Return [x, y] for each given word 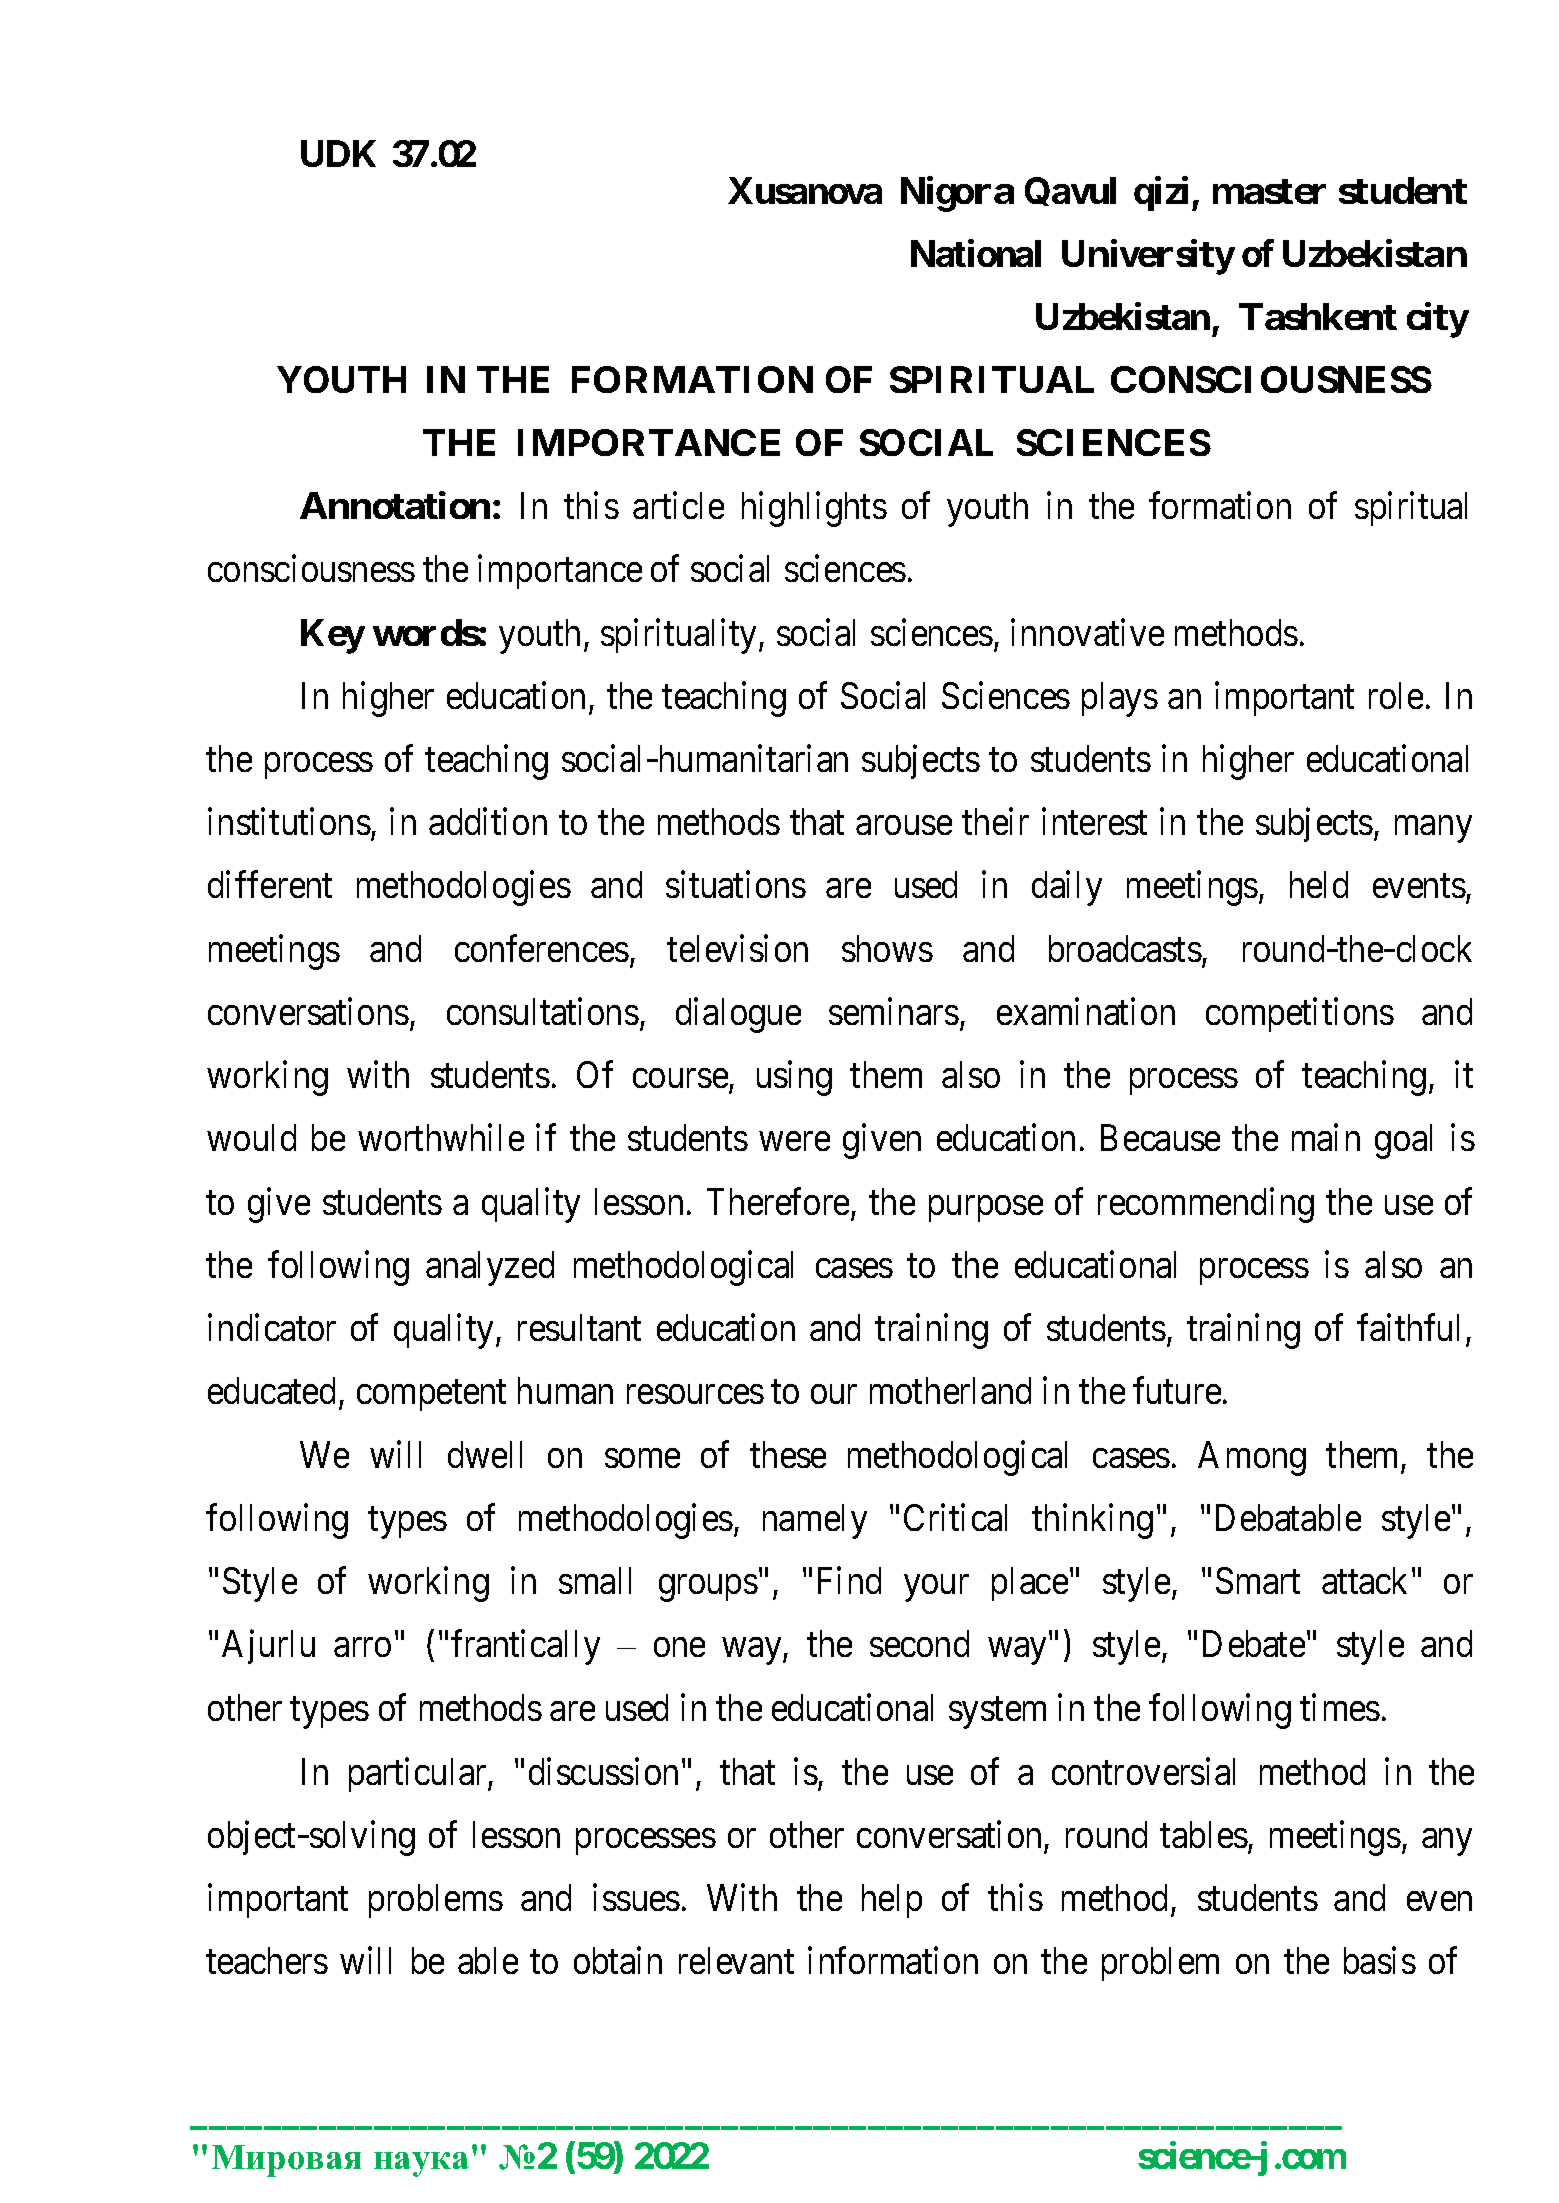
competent [431, 1396]
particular [419, 1775]
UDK [338, 153]
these [788, 1454]
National [976, 253]
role [1396, 695]
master [1269, 191]
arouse [904, 826]
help [892, 1901]
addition [488, 821]
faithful [1408, 1327]
